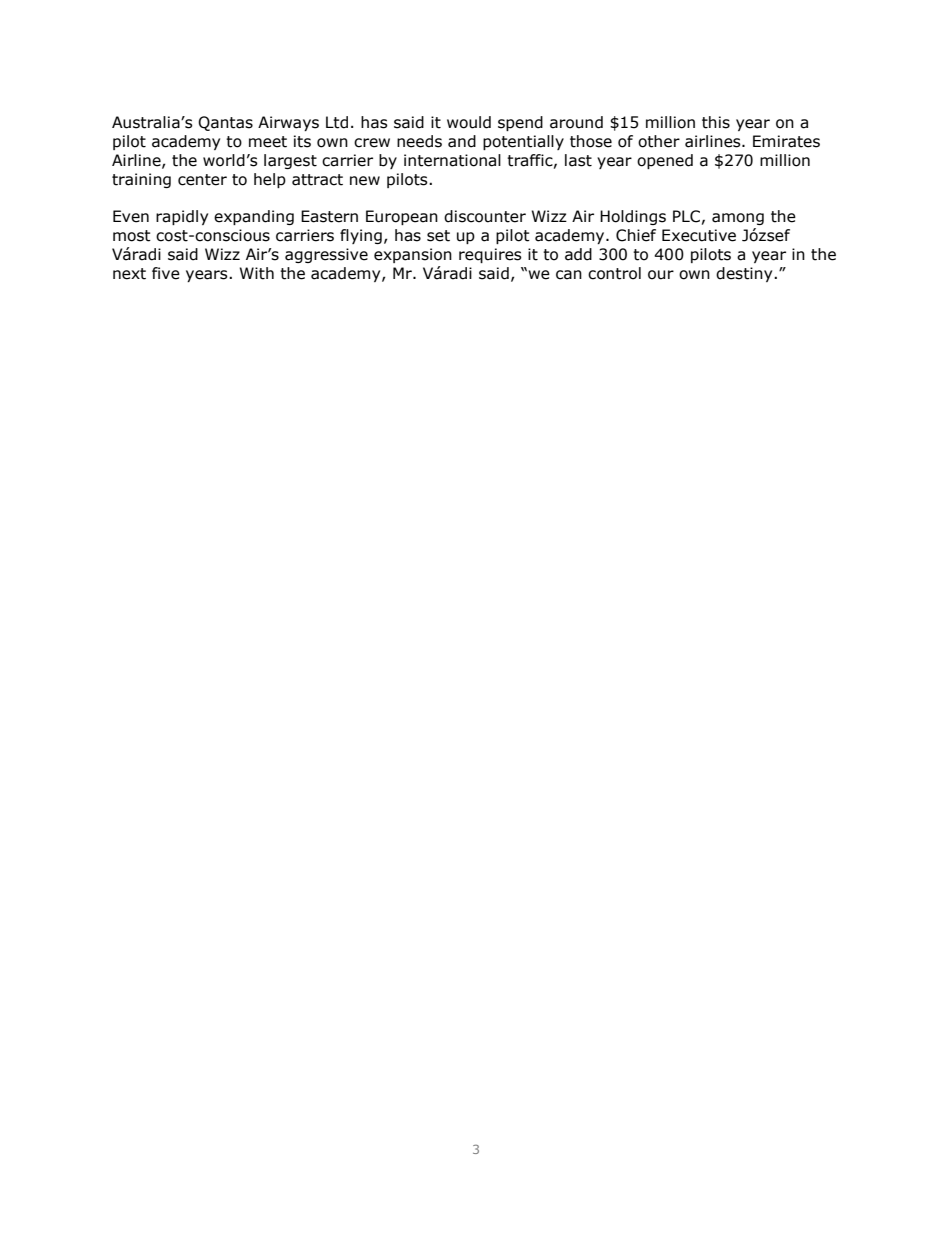  I want to click on destiny, so click(745, 274).
